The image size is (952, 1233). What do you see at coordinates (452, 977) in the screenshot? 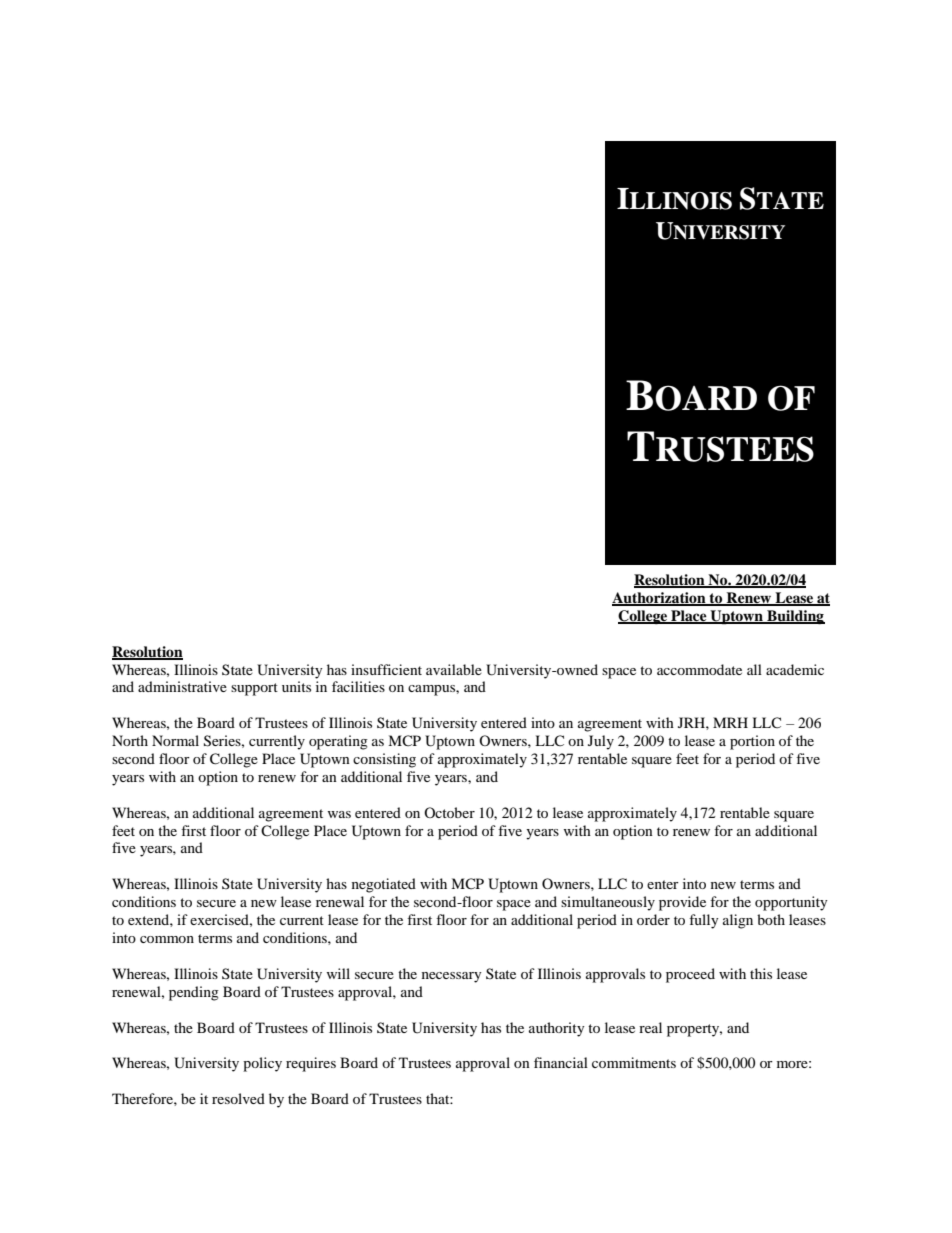
I see `necessary` at bounding box center [452, 977].
